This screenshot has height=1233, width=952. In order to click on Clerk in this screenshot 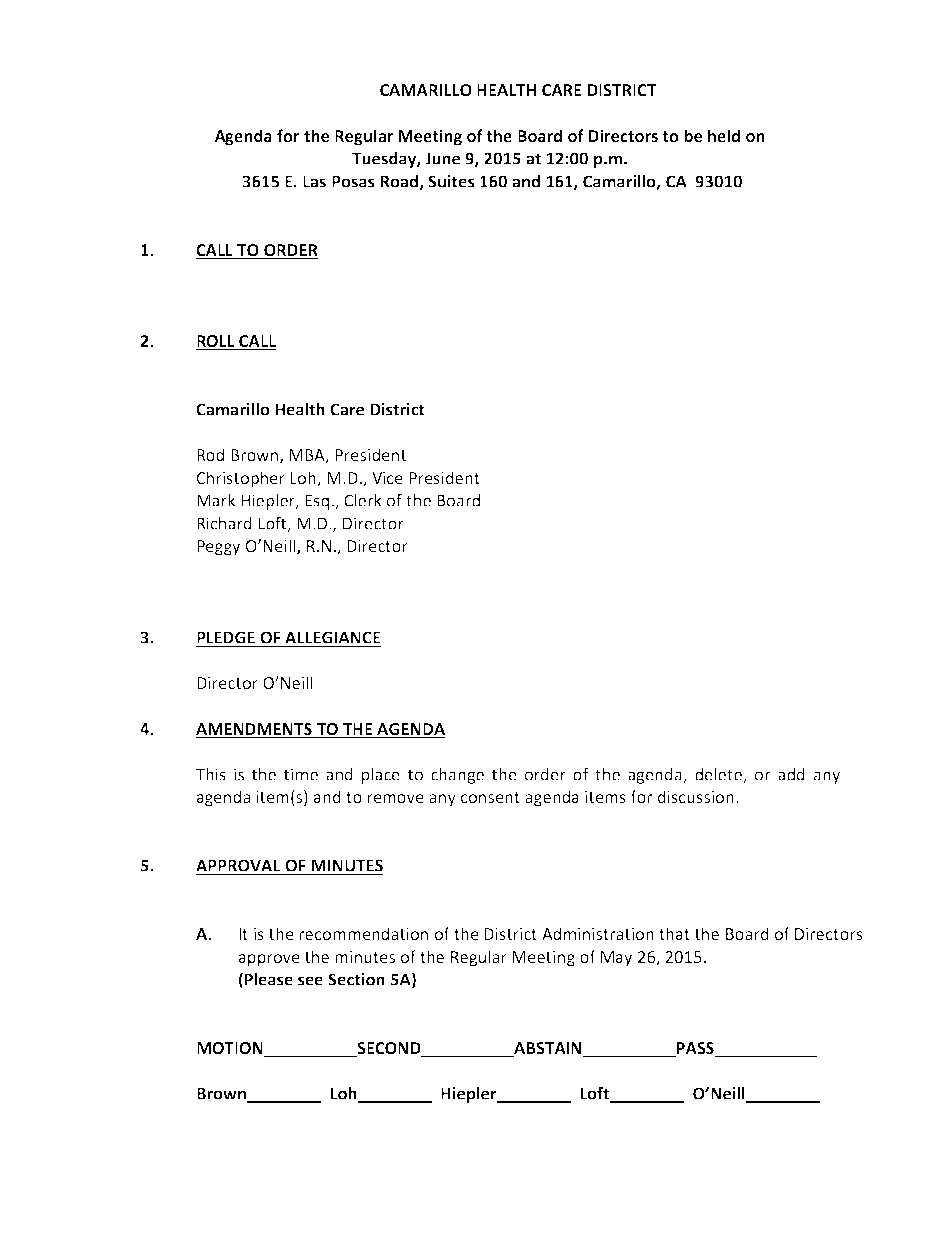, I will do `click(363, 500)`.
